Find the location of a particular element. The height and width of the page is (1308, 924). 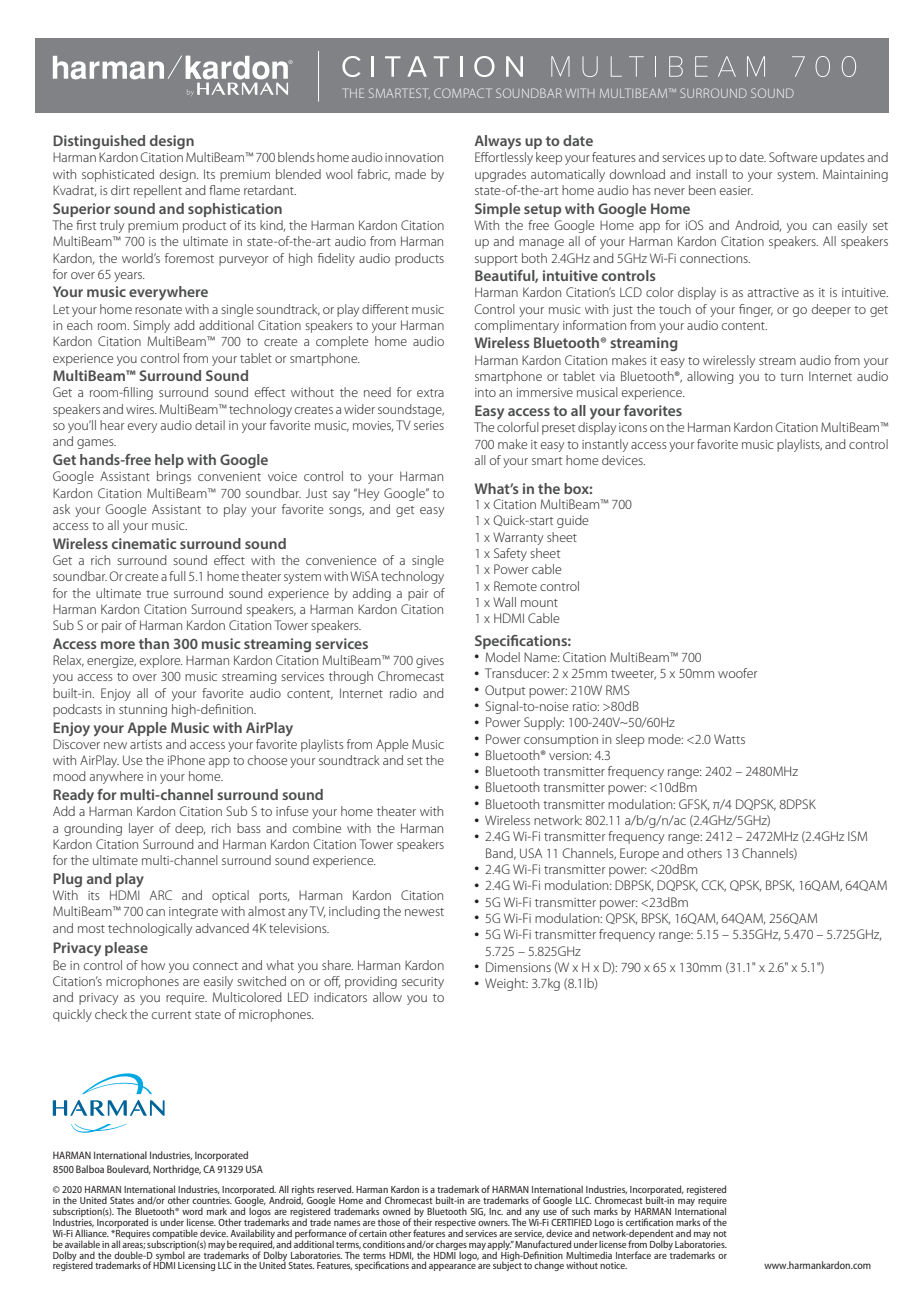

security is located at coordinates (423, 983).
